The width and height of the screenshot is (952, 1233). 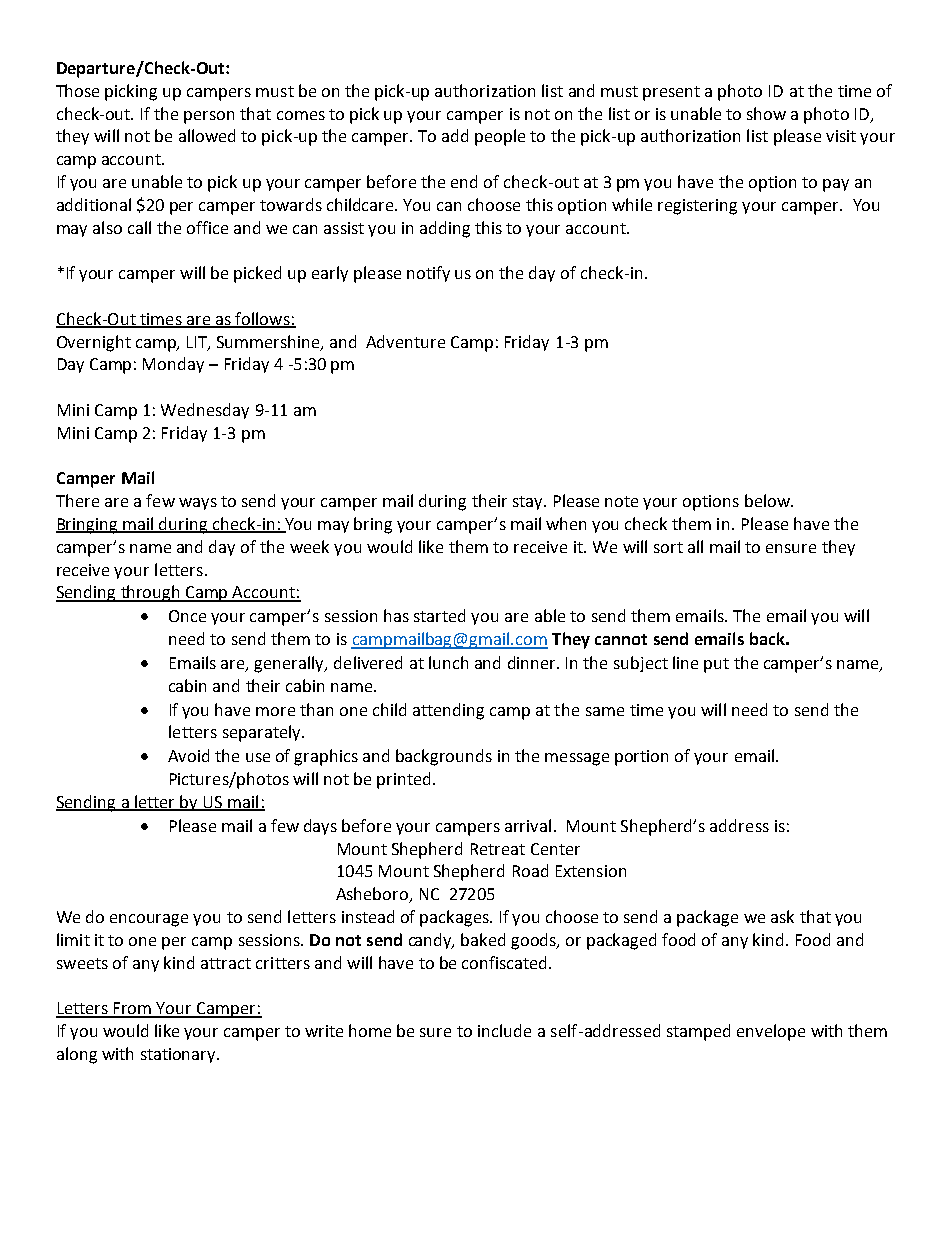 What do you see at coordinates (405, 341) in the screenshot?
I see `Adventure` at bounding box center [405, 341].
